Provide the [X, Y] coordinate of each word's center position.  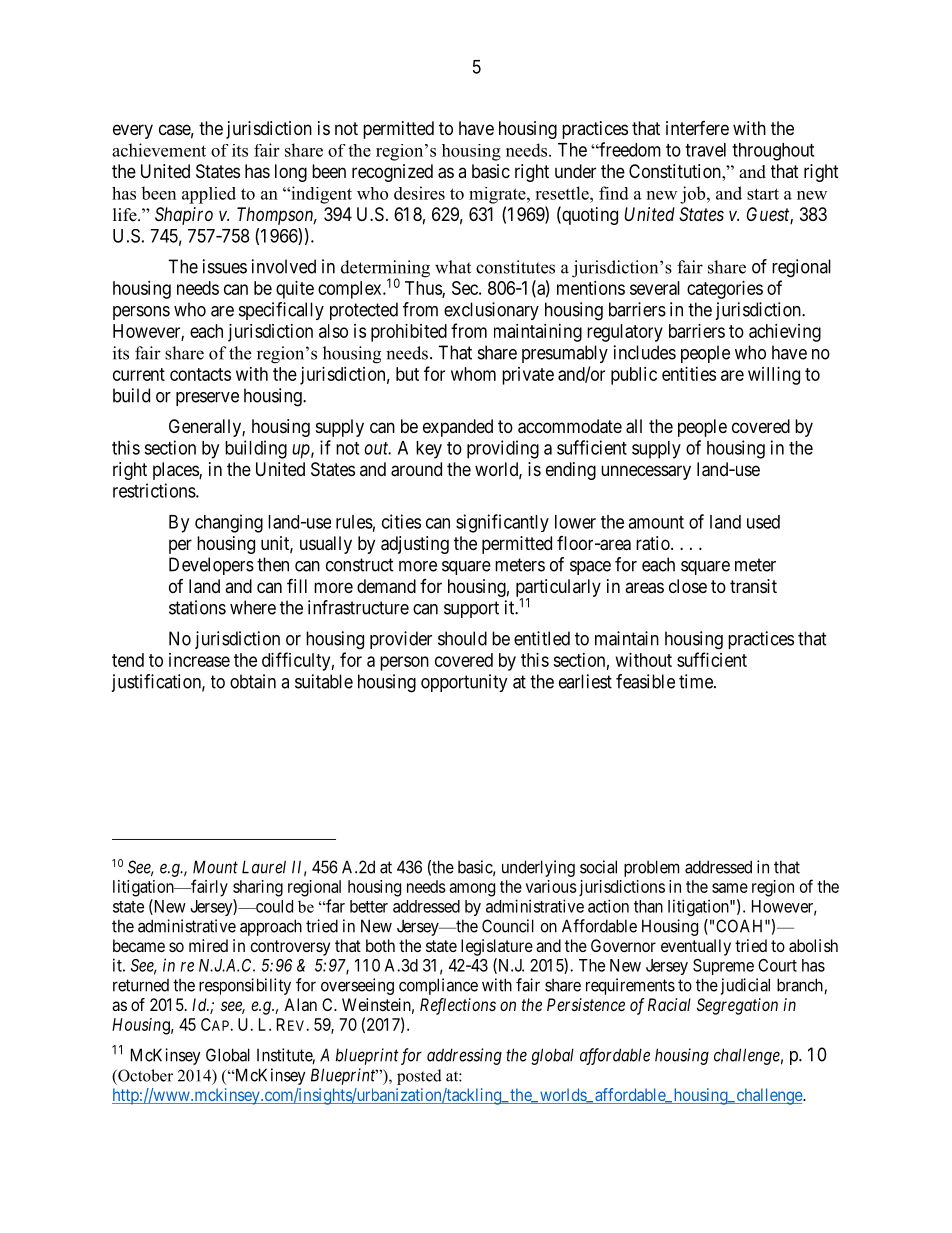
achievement [159, 150]
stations [197, 607]
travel [705, 150]
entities [689, 374]
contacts [200, 374]
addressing [464, 1056]
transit [753, 586]
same [730, 888]
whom [473, 374]
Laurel [264, 867]
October [144, 1075]
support [471, 609]
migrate [498, 195]
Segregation [737, 1006]
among [472, 890]
